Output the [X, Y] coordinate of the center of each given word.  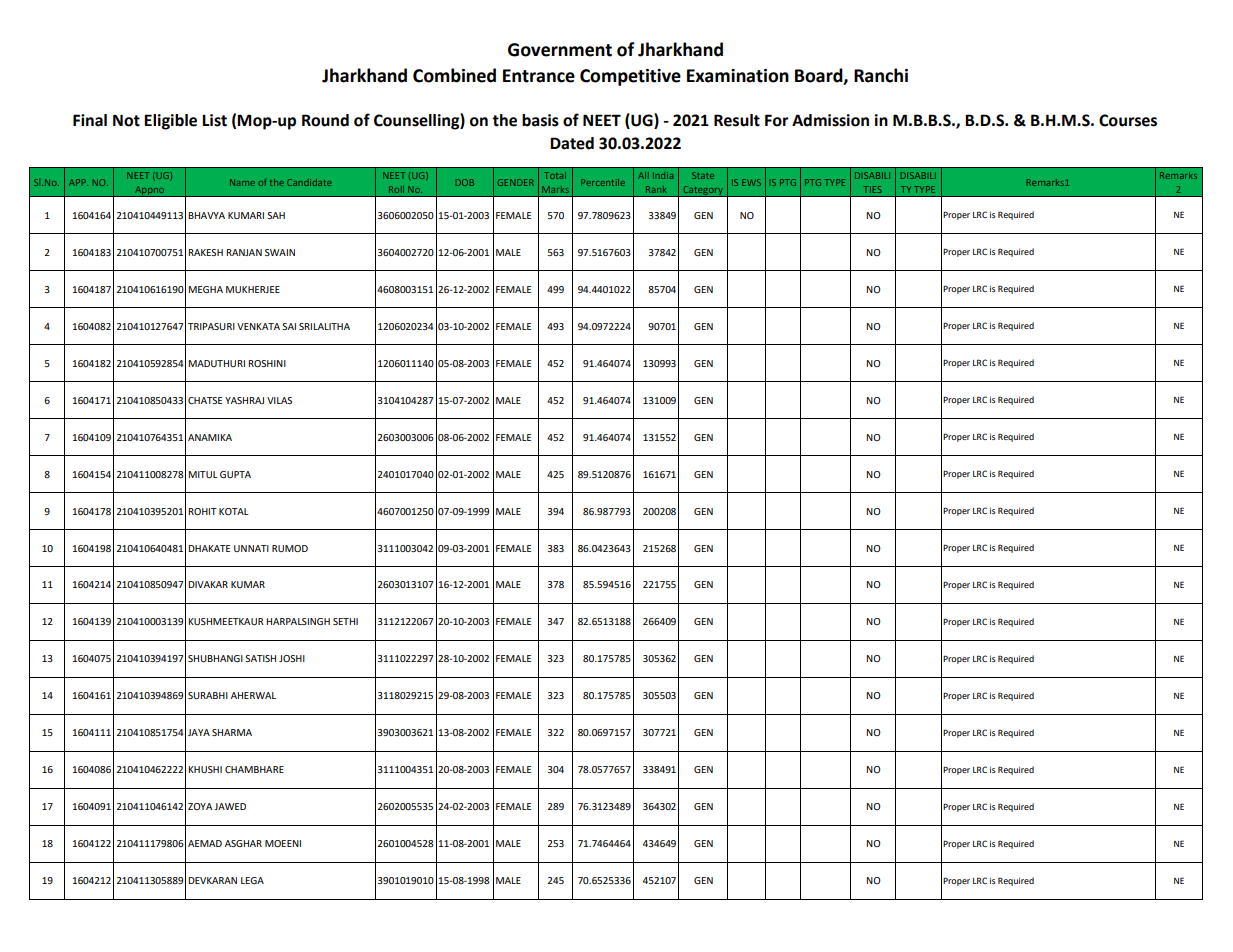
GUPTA [235, 474]
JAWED [230, 806]
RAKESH [205, 252]
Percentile [603, 182]
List [214, 120]
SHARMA [232, 732]
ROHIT [202, 511]
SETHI [345, 621]
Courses [1128, 120]
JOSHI [292, 658]
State [703, 175]
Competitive [630, 77]
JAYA [199, 732]
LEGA [252, 880]
